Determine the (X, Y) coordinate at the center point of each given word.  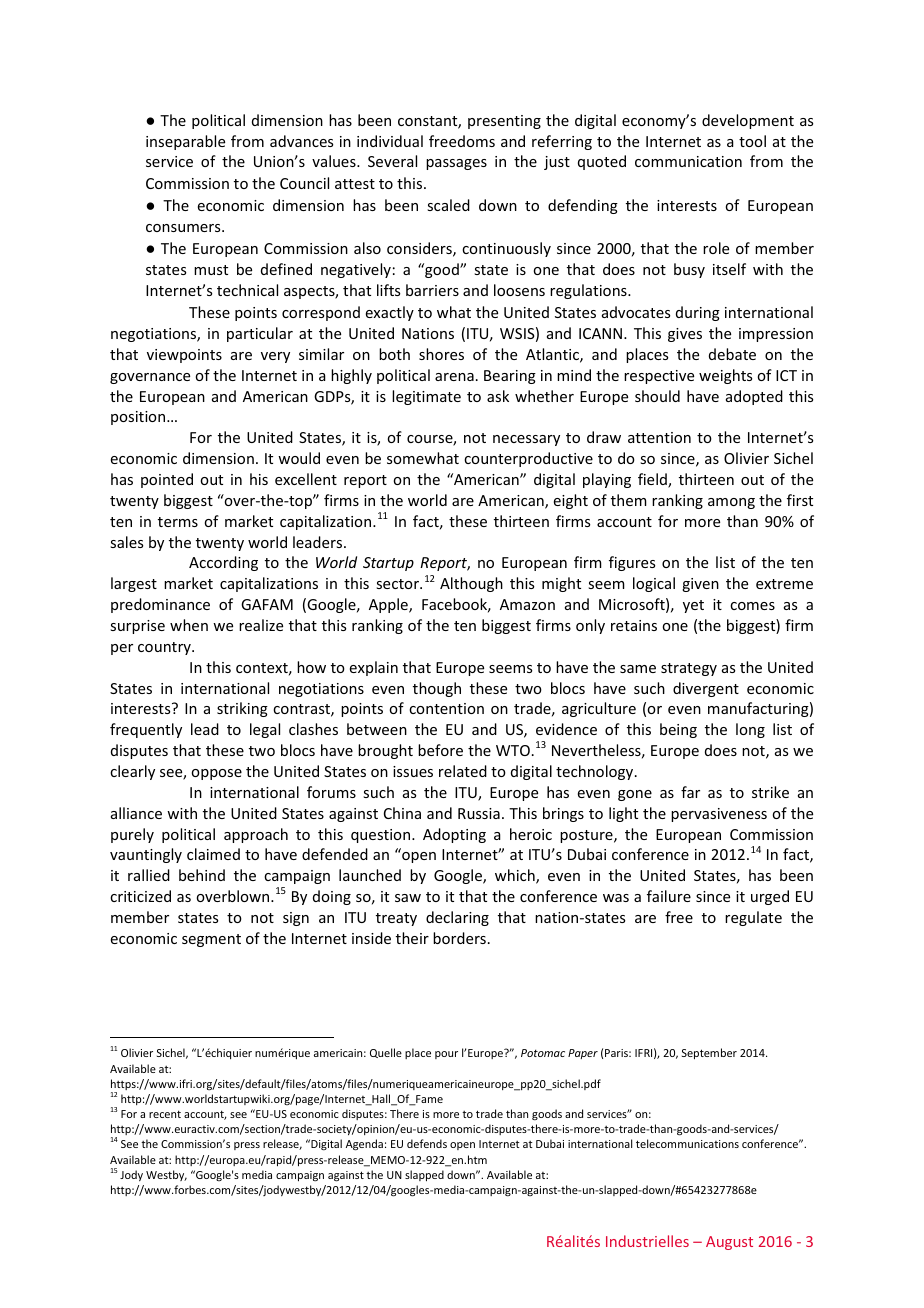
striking (242, 709)
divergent (706, 689)
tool (752, 141)
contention (446, 708)
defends (427, 1143)
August (729, 1243)
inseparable (185, 142)
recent (165, 1114)
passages (456, 164)
